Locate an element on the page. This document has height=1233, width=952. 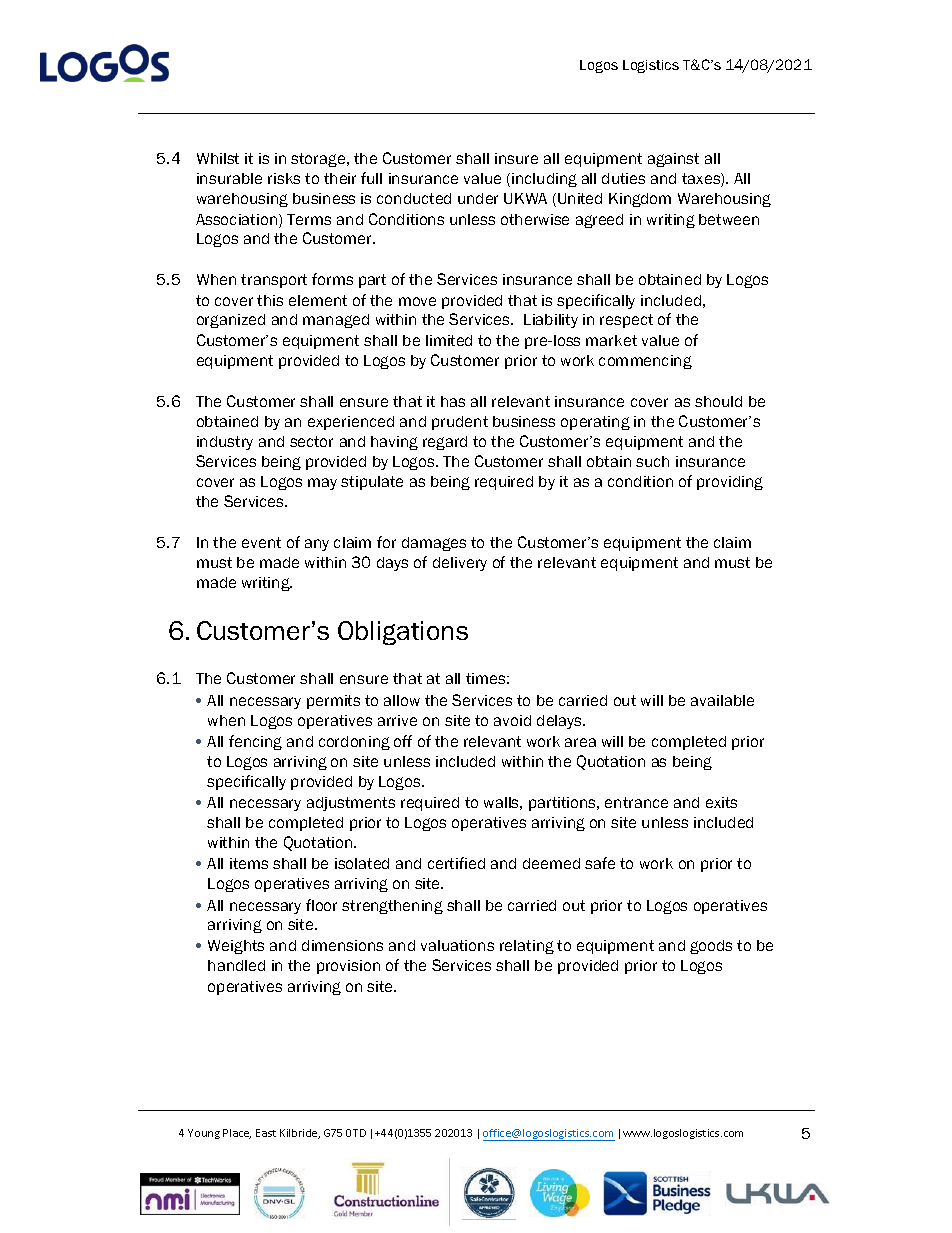
under is located at coordinates (478, 198).
